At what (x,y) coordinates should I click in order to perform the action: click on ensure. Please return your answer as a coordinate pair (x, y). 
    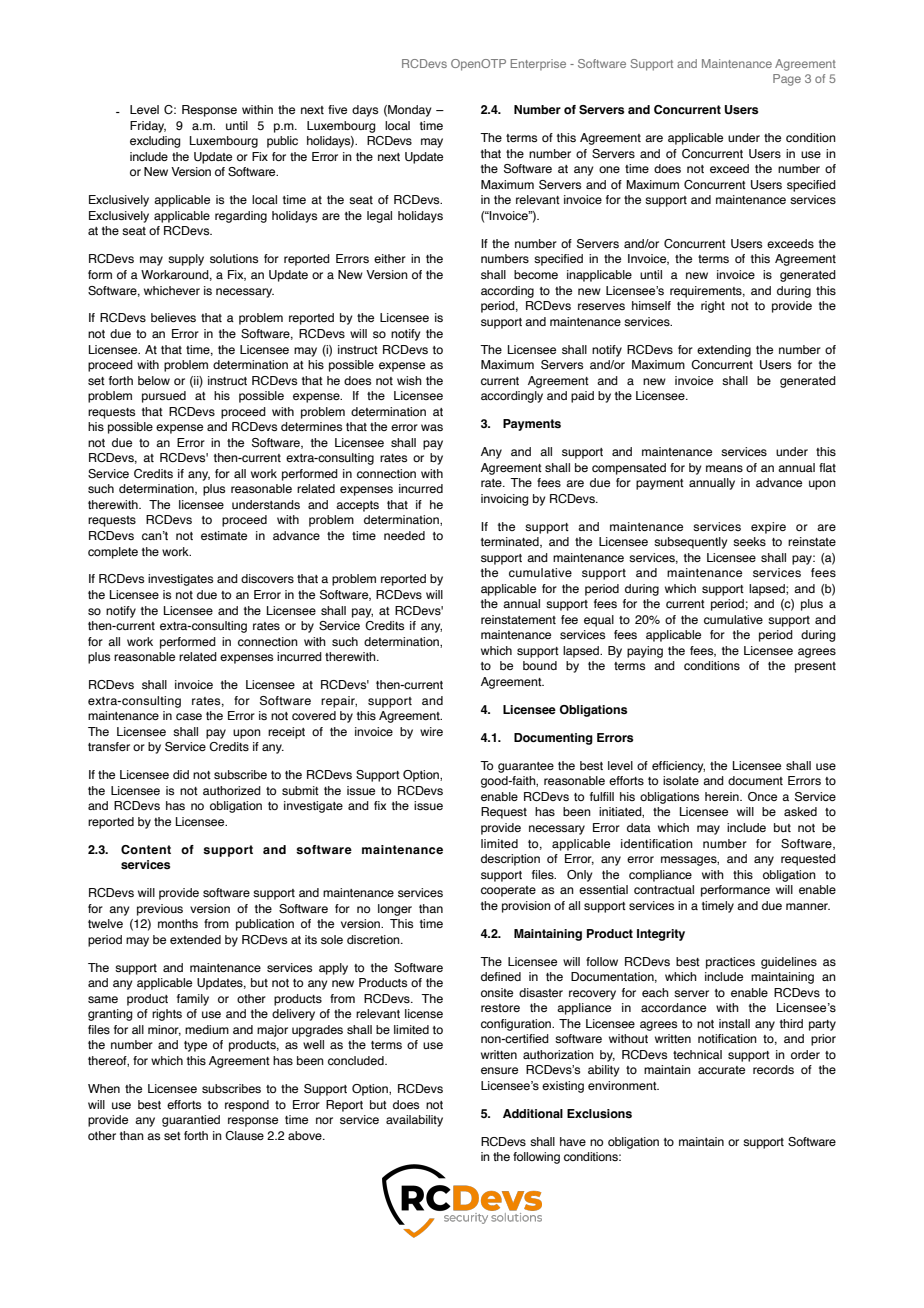
    Looking at the image, I should click on (499, 1070).
